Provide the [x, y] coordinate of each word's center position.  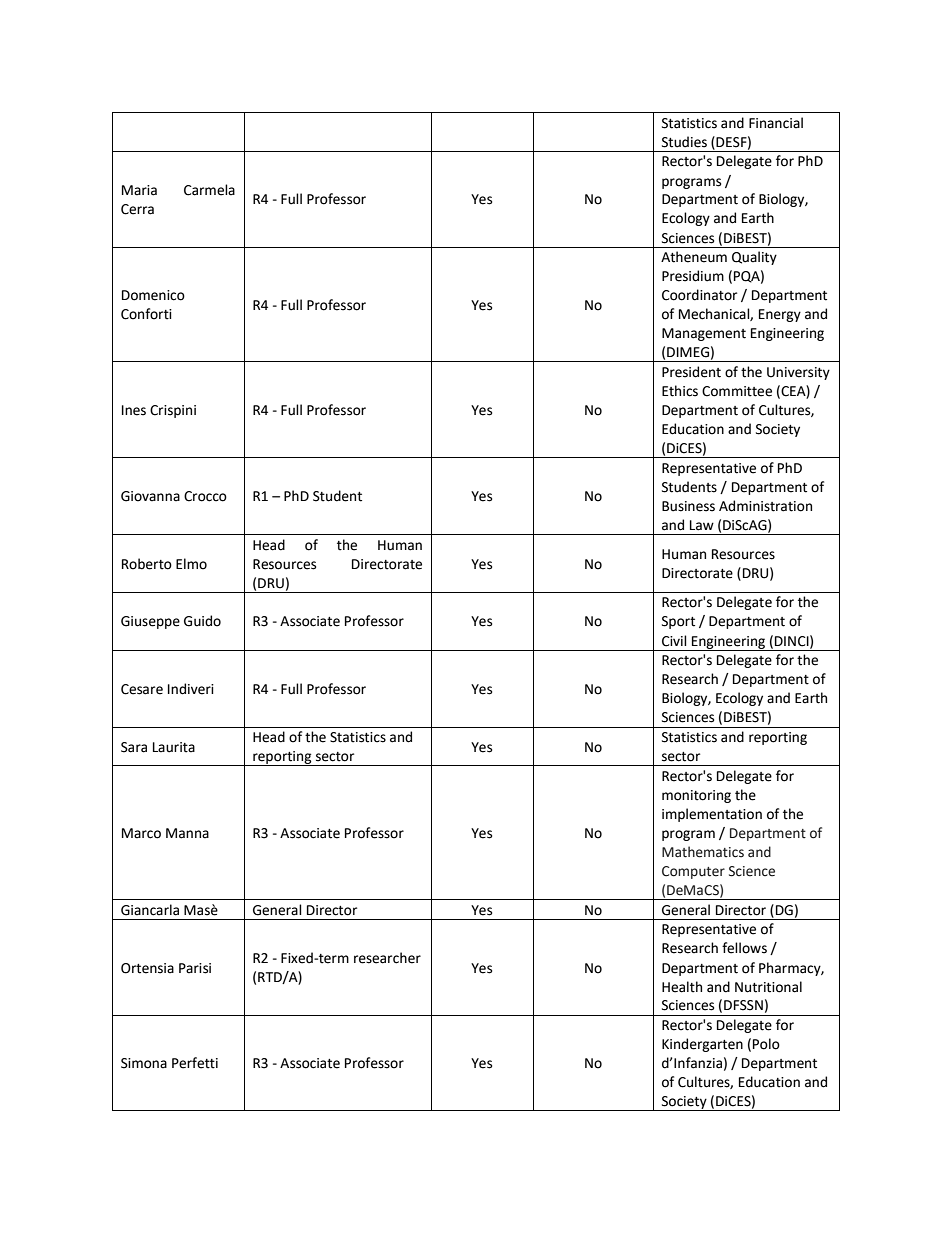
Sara [134, 747]
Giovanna [150, 496]
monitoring [696, 796]
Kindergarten [702, 1045]
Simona [144, 1063]
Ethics [680, 391]
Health [682, 987]
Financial [776, 123]
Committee [737, 391]
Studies [684, 142]
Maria [139, 190]
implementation [712, 815]
